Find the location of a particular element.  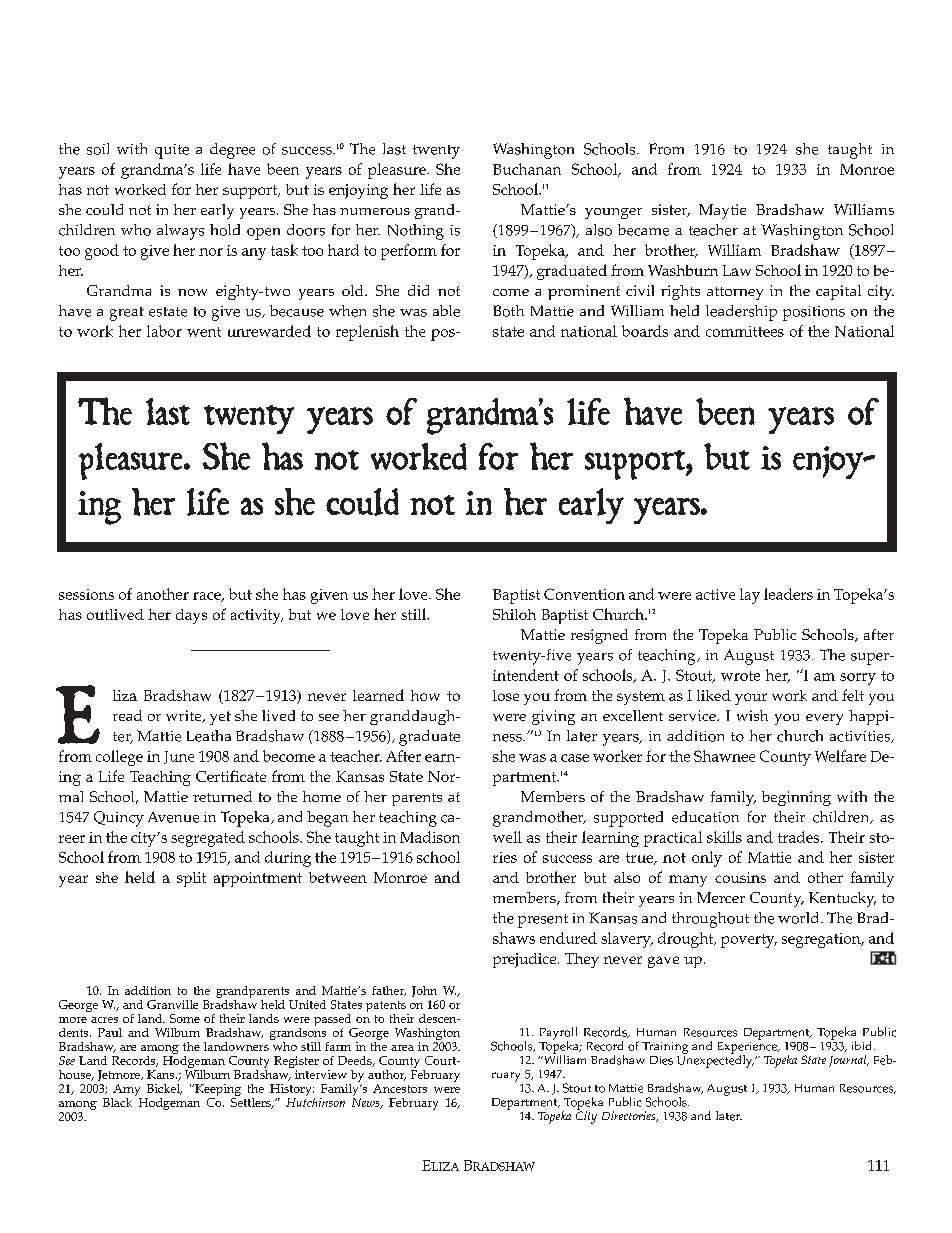

committees is located at coordinates (745, 331).
